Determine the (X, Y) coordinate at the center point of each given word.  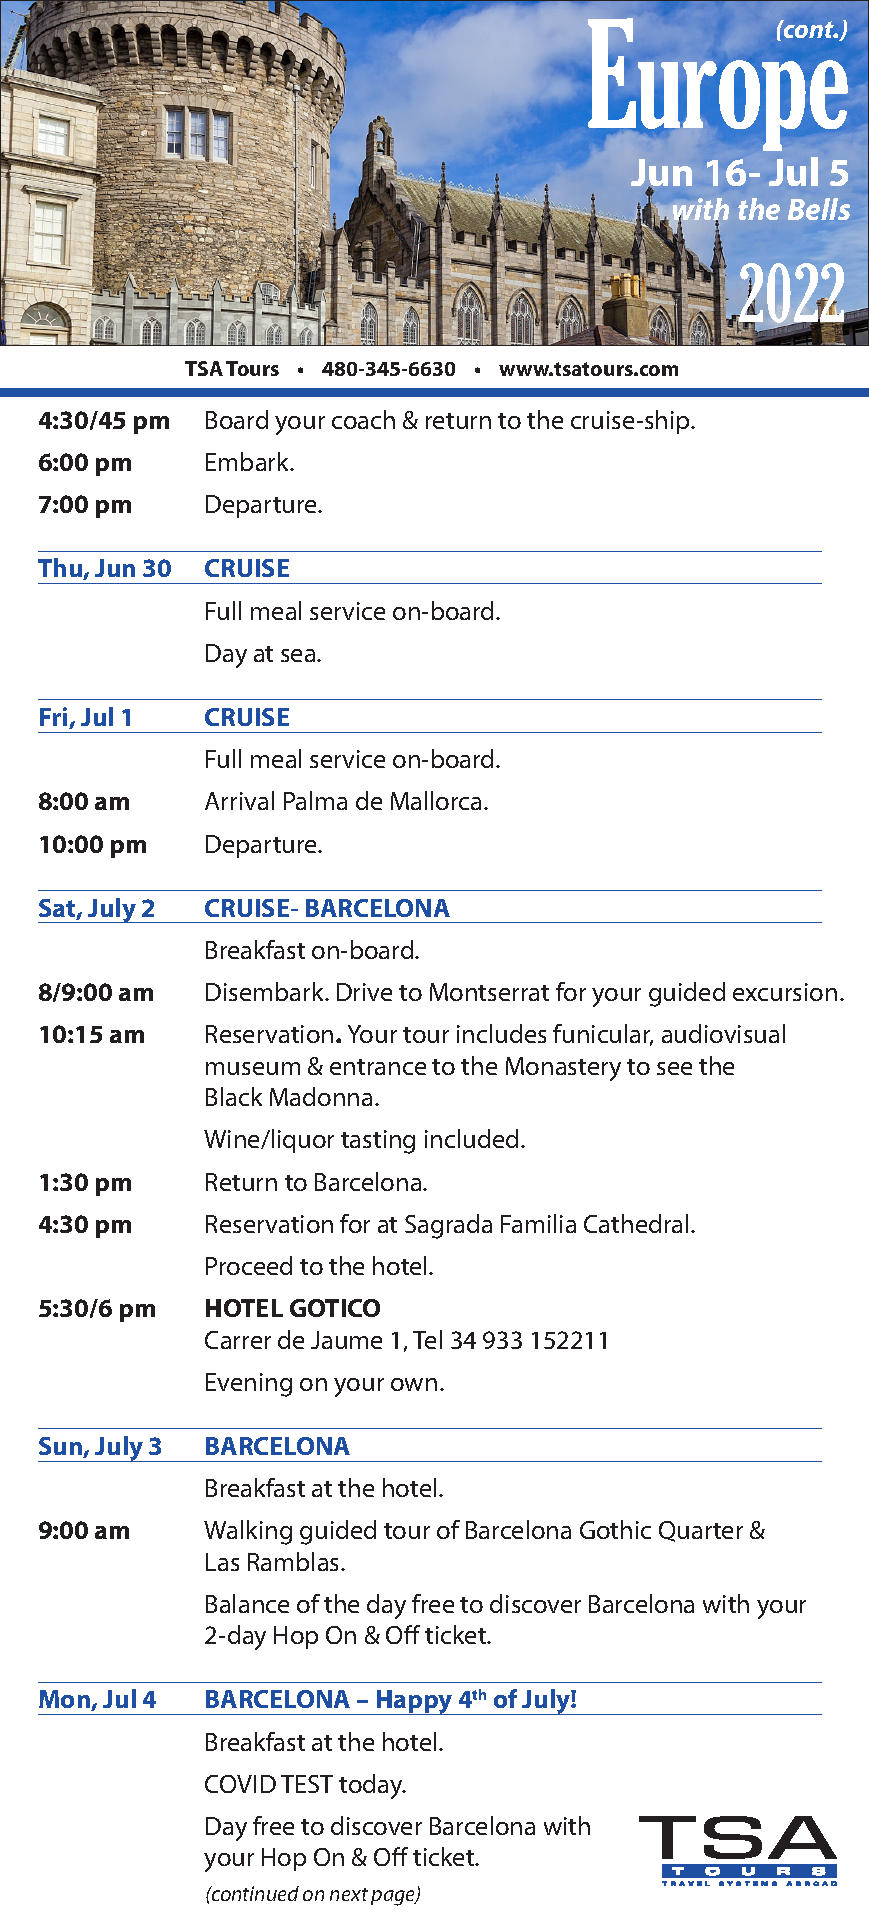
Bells (819, 209)
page (394, 1898)
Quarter (701, 1531)
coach (363, 419)
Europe (718, 84)
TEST (307, 1784)
